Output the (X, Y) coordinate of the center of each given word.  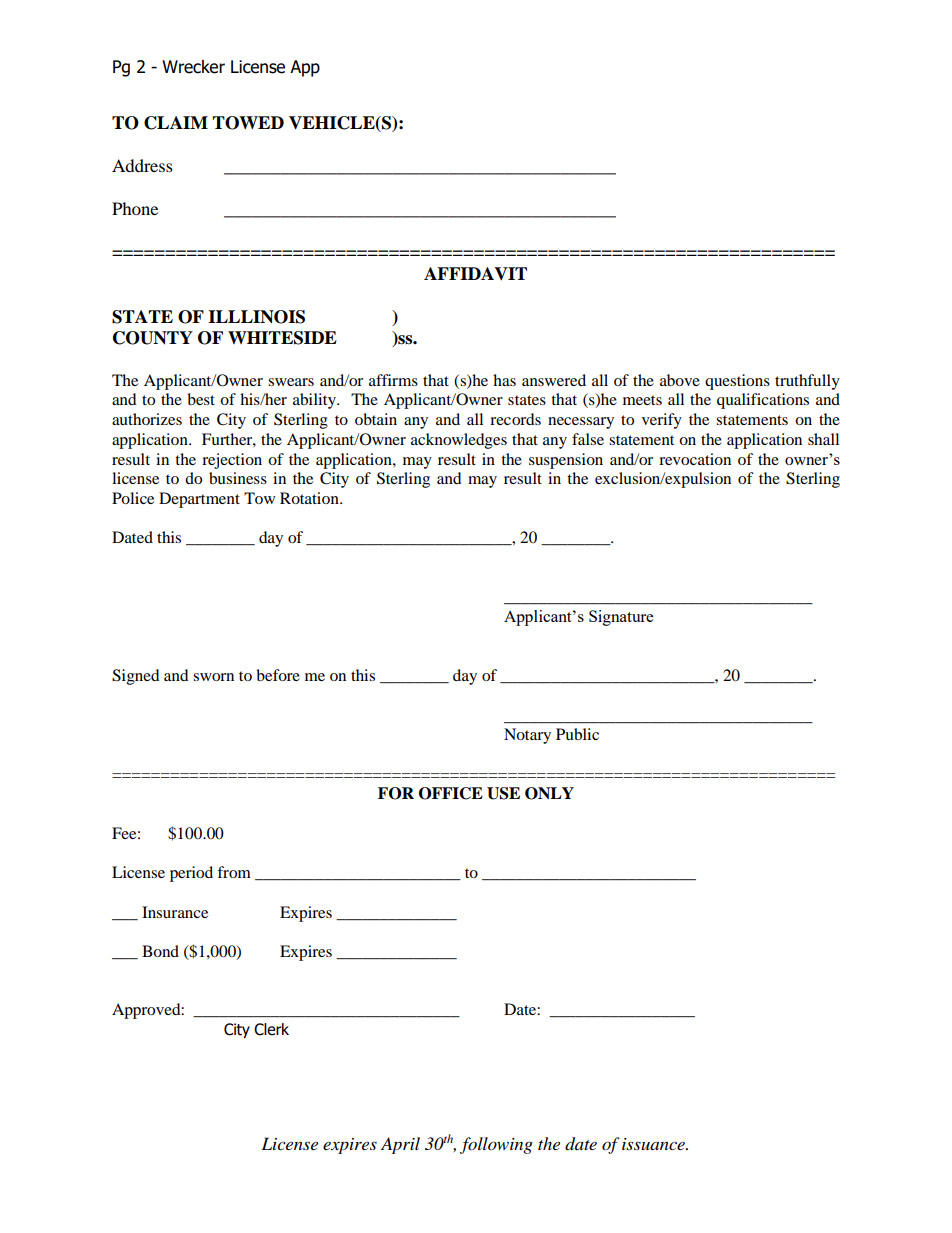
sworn (213, 677)
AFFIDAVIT (475, 273)
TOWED (248, 123)
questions (737, 382)
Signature (621, 618)
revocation (695, 459)
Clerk (271, 1029)
